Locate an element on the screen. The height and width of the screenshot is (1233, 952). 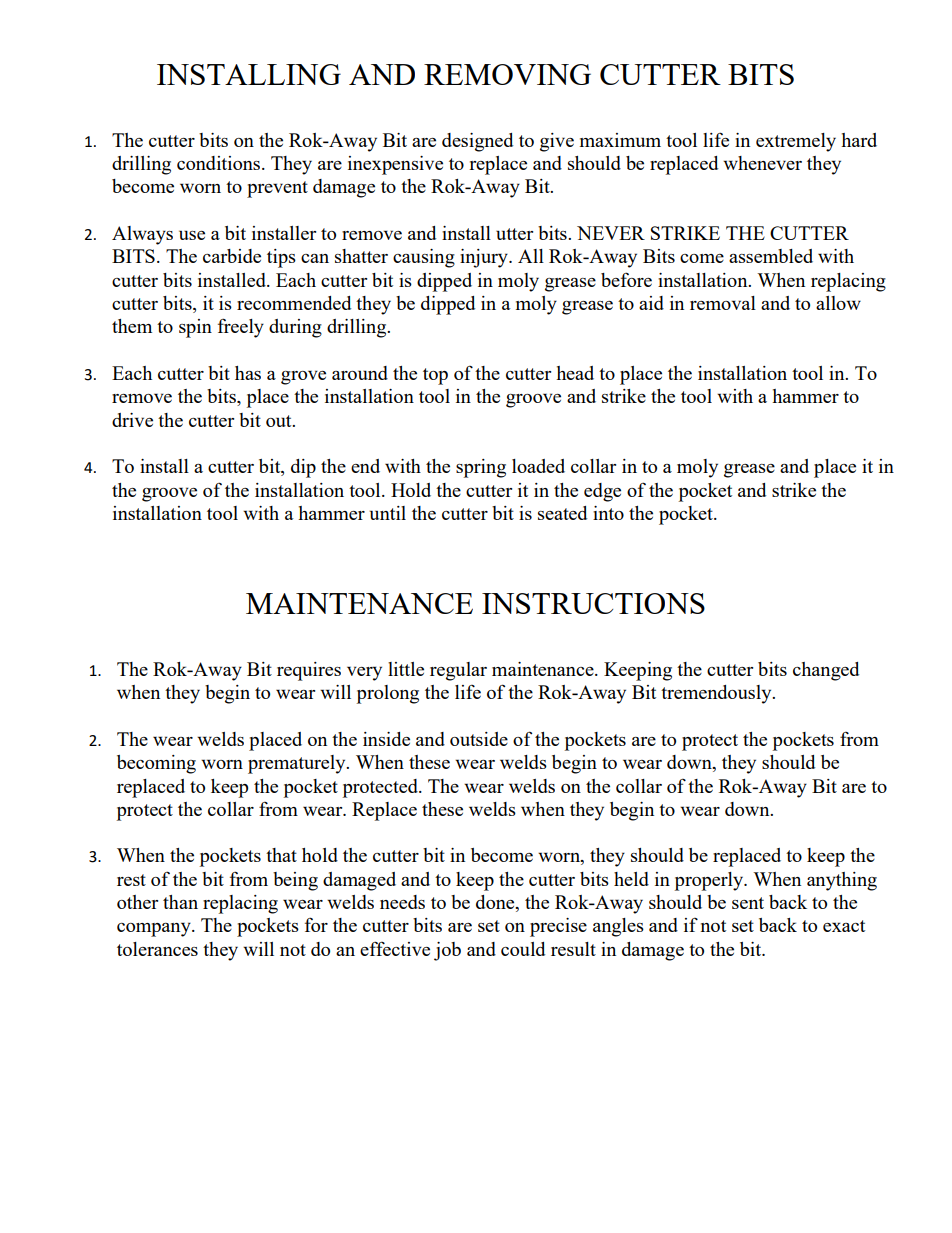
has is located at coordinates (248, 373).
